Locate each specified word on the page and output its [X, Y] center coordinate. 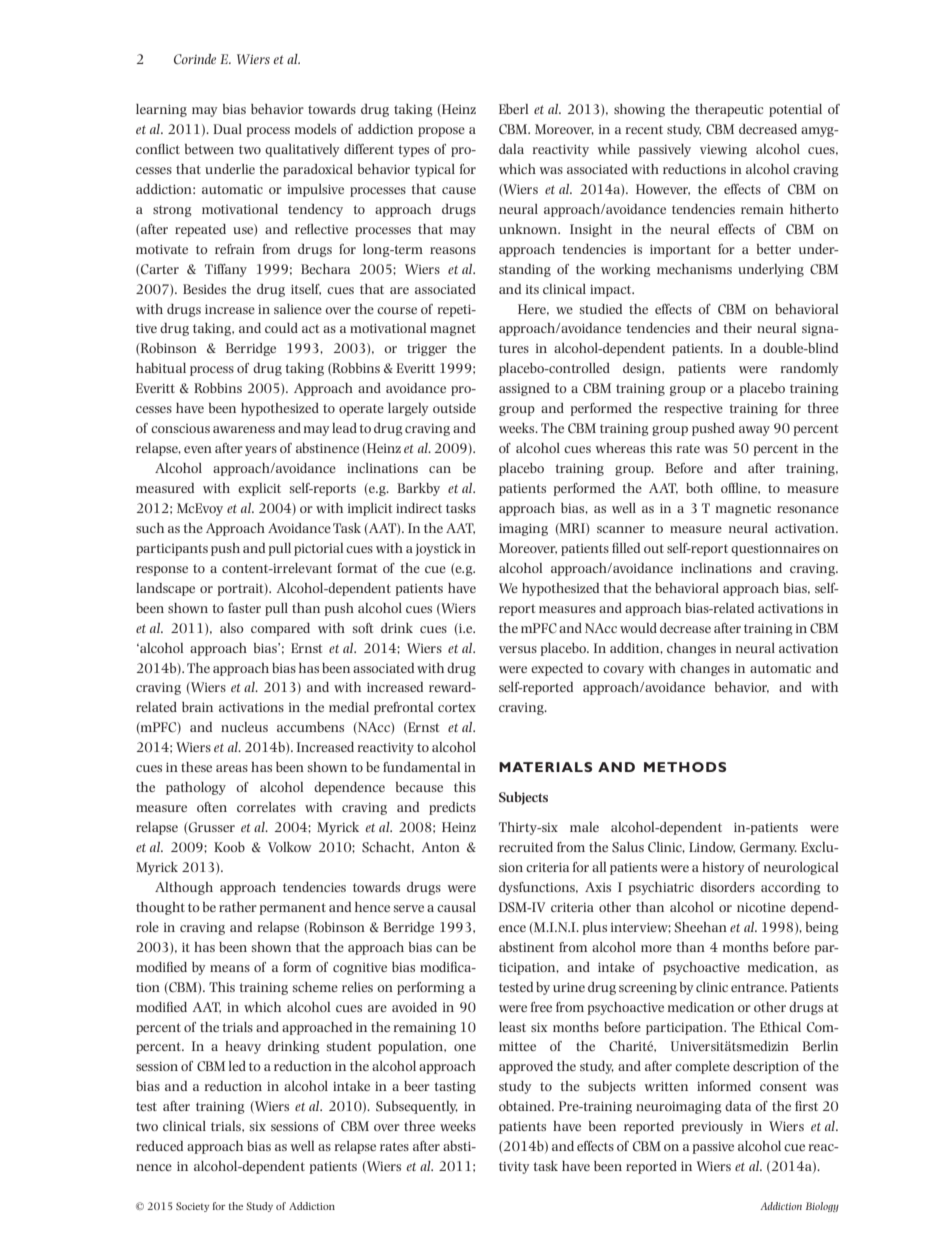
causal [456, 907]
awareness [244, 429]
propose [441, 132]
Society [193, 1207]
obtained [526, 1106]
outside [454, 408]
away [754, 431]
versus [518, 649]
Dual [227, 129]
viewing [723, 151]
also [232, 628]
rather [238, 907]
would [638, 628]
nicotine [761, 907]
